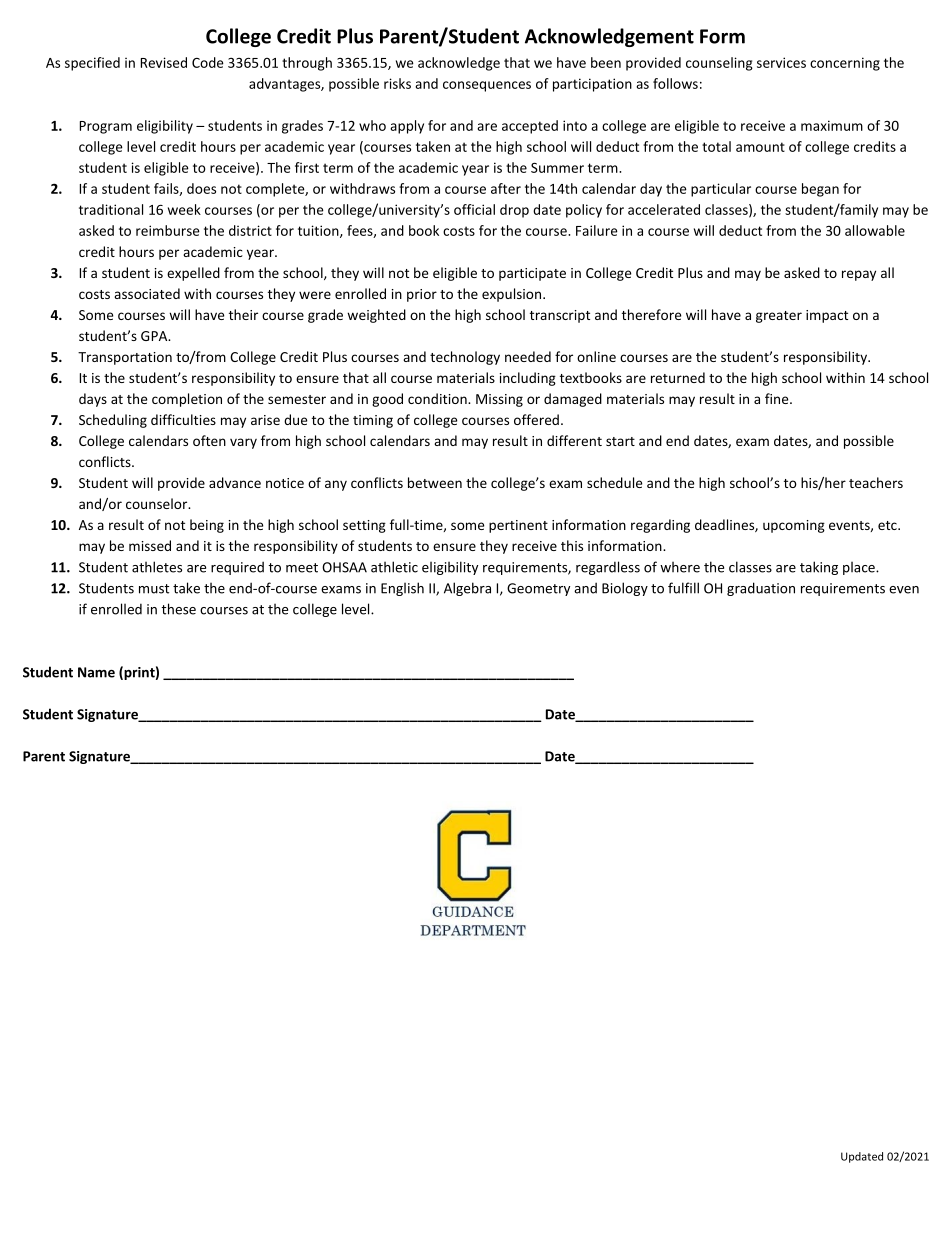 The width and height of the document is (952, 1233). I want to click on services, so click(781, 62).
